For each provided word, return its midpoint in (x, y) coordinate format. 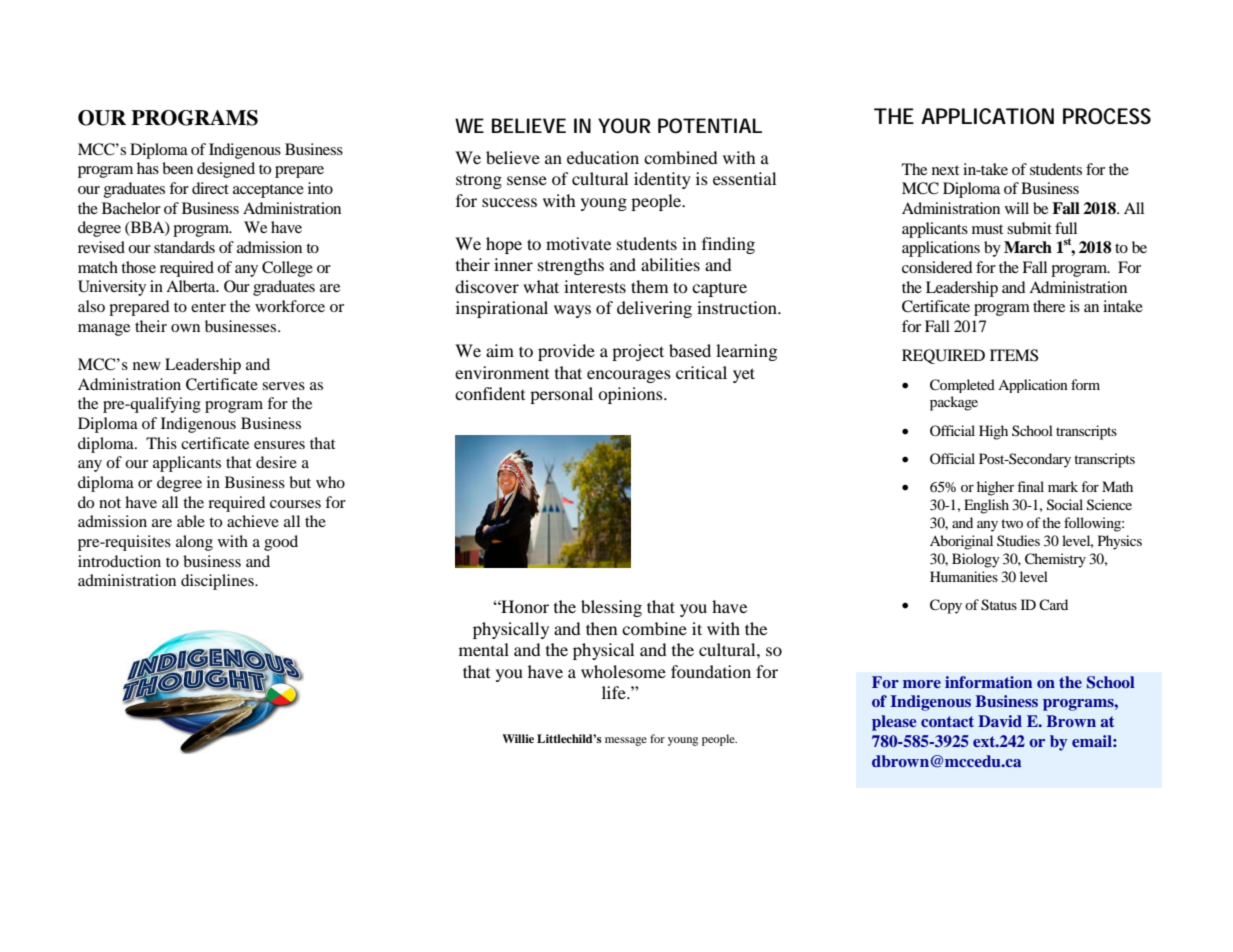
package (954, 403)
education (603, 157)
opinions (631, 395)
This (161, 443)
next (945, 170)
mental (484, 649)
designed (226, 170)
